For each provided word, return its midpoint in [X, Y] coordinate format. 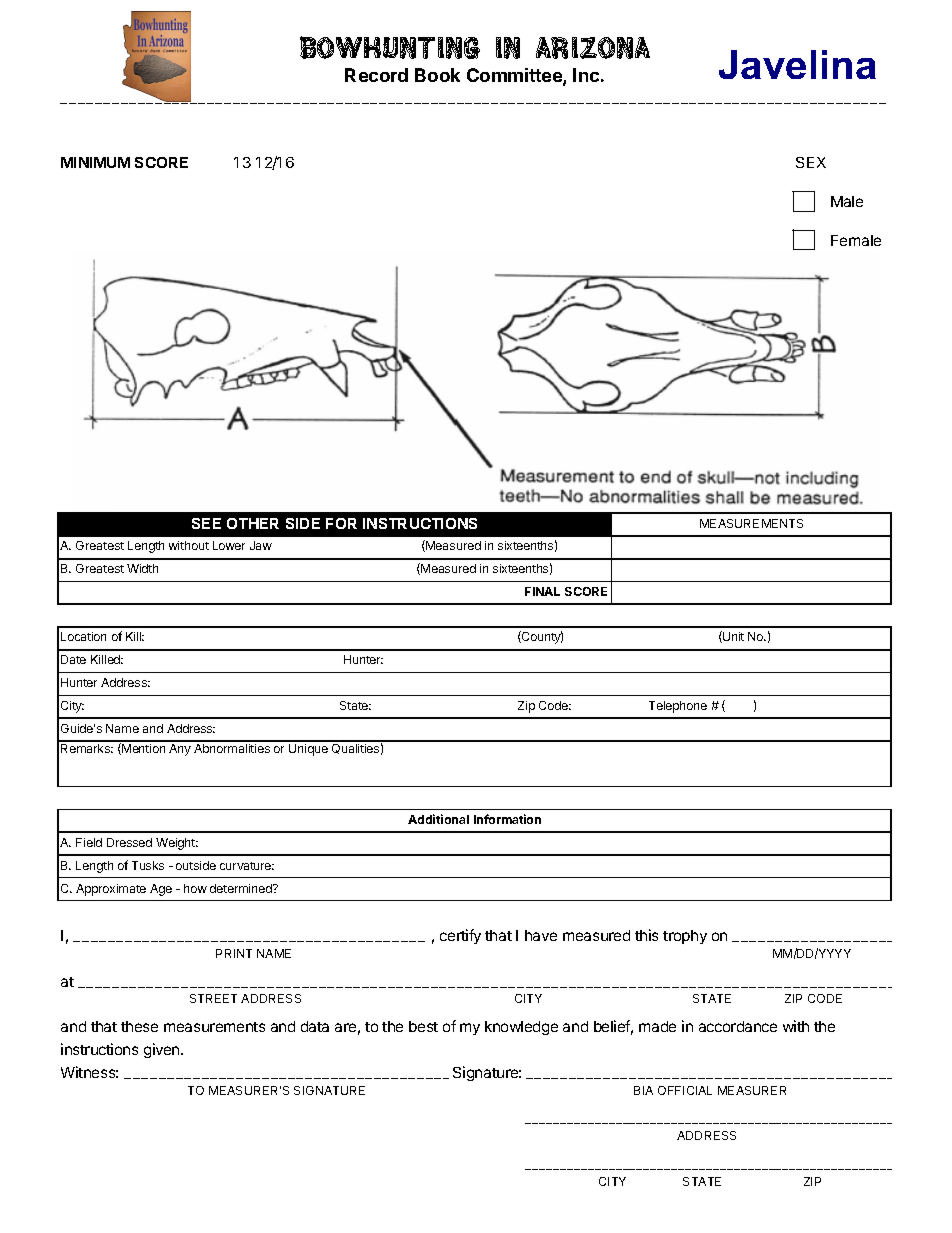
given [163, 1050]
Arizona [593, 48]
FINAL [542, 591]
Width [142, 568]
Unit [732, 637]
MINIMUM [95, 162]
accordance [738, 1026]
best [423, 1026]
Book [437, 75]
